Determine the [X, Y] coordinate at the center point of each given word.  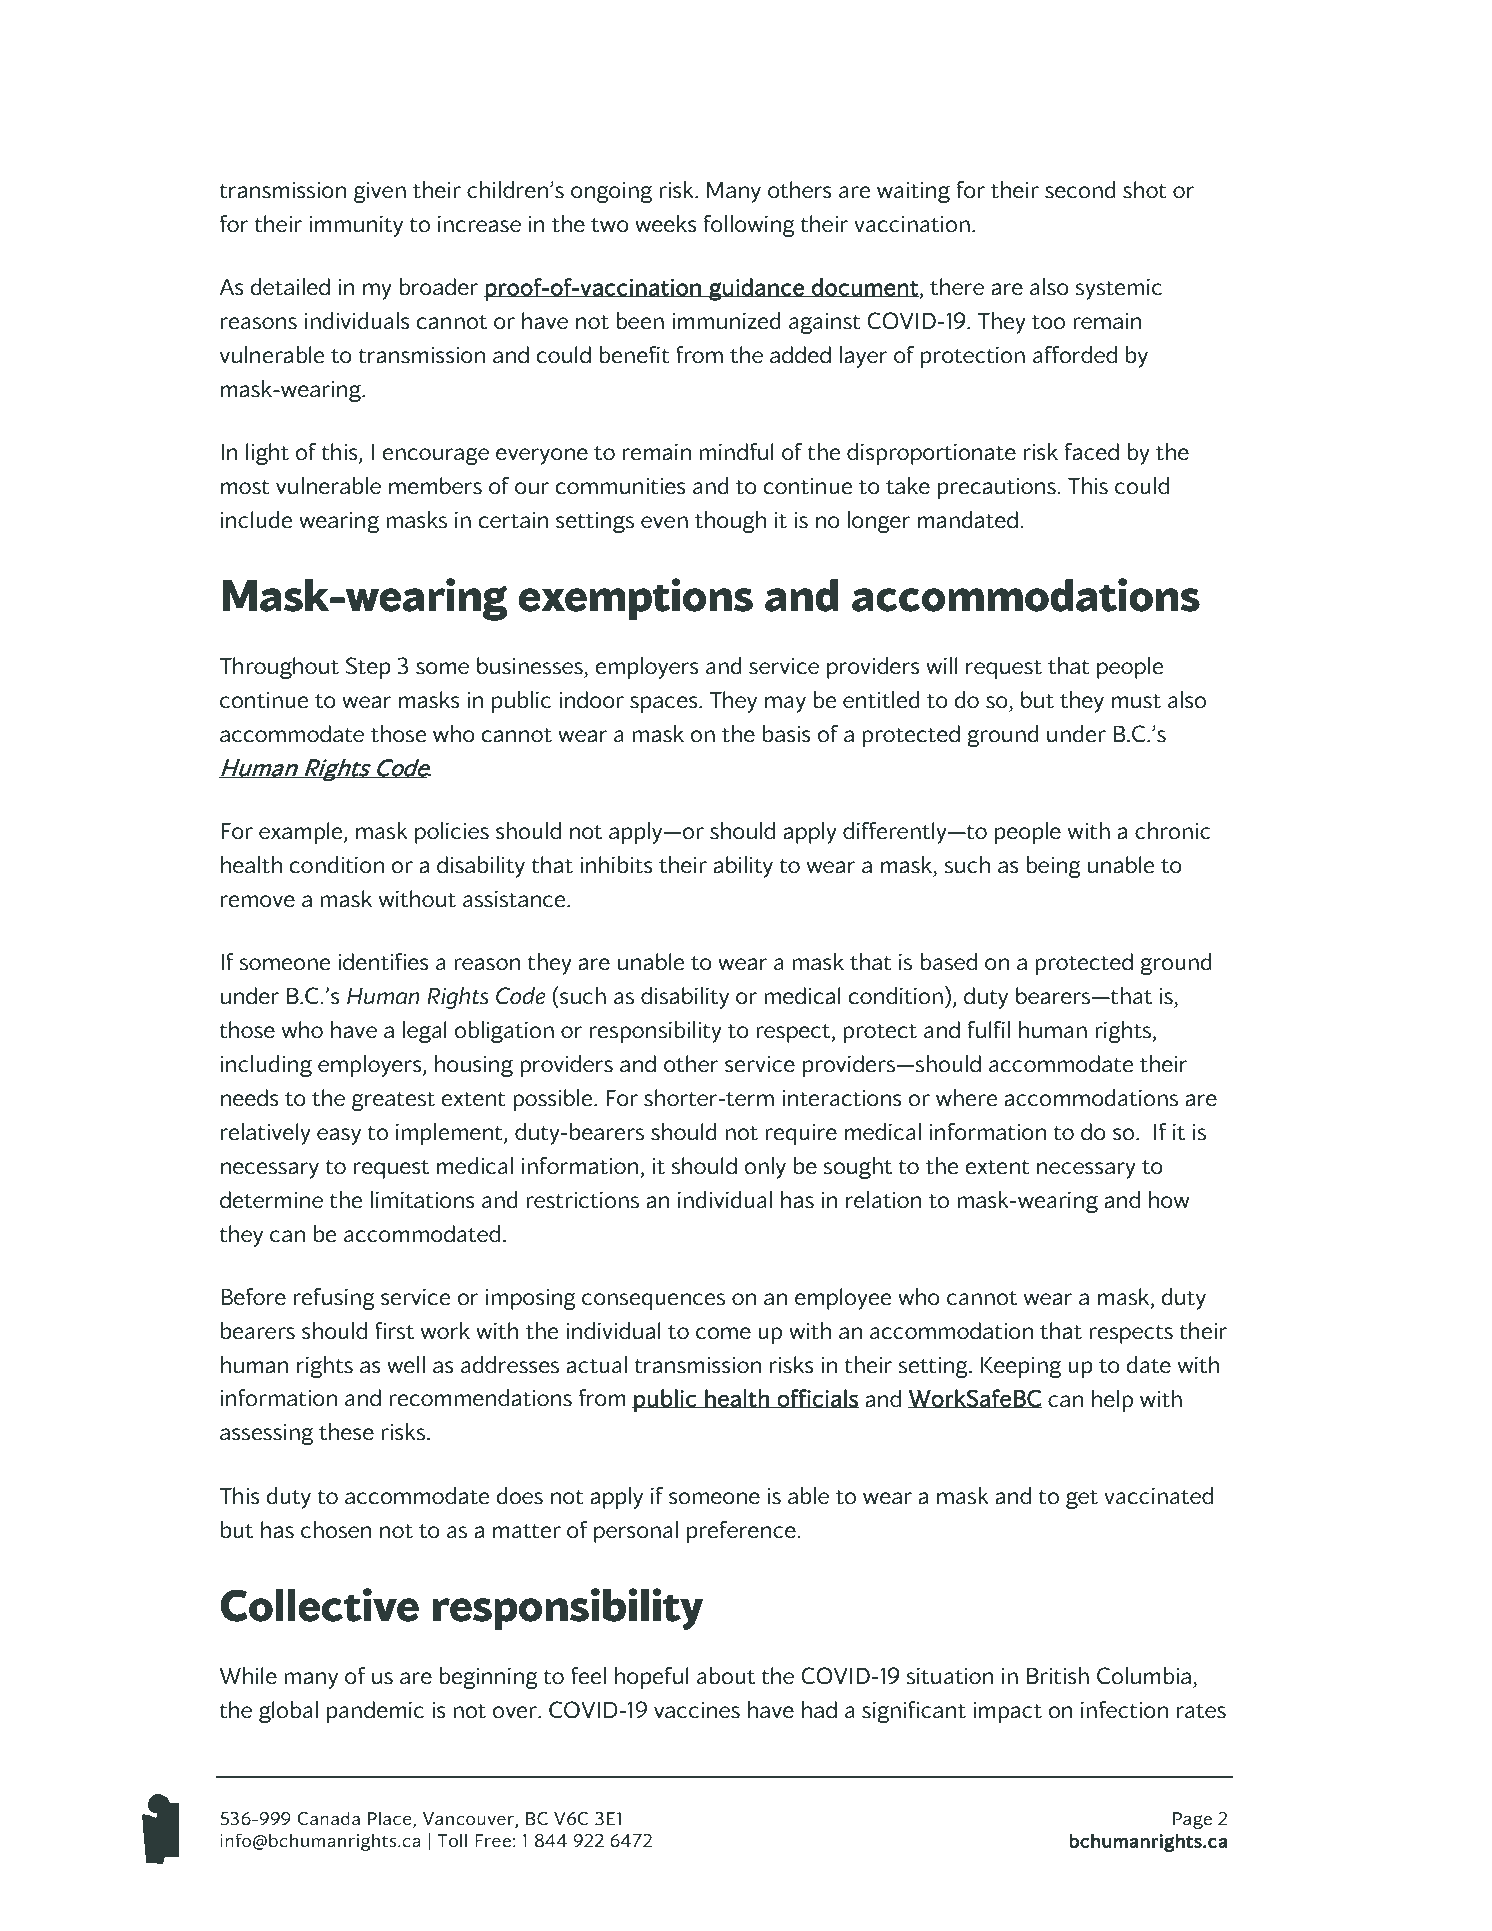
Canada [329, 1819]
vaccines [697, 1710]
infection [1124, 1710]
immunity [356, 226]
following [749, 226]
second [1080, 190]
